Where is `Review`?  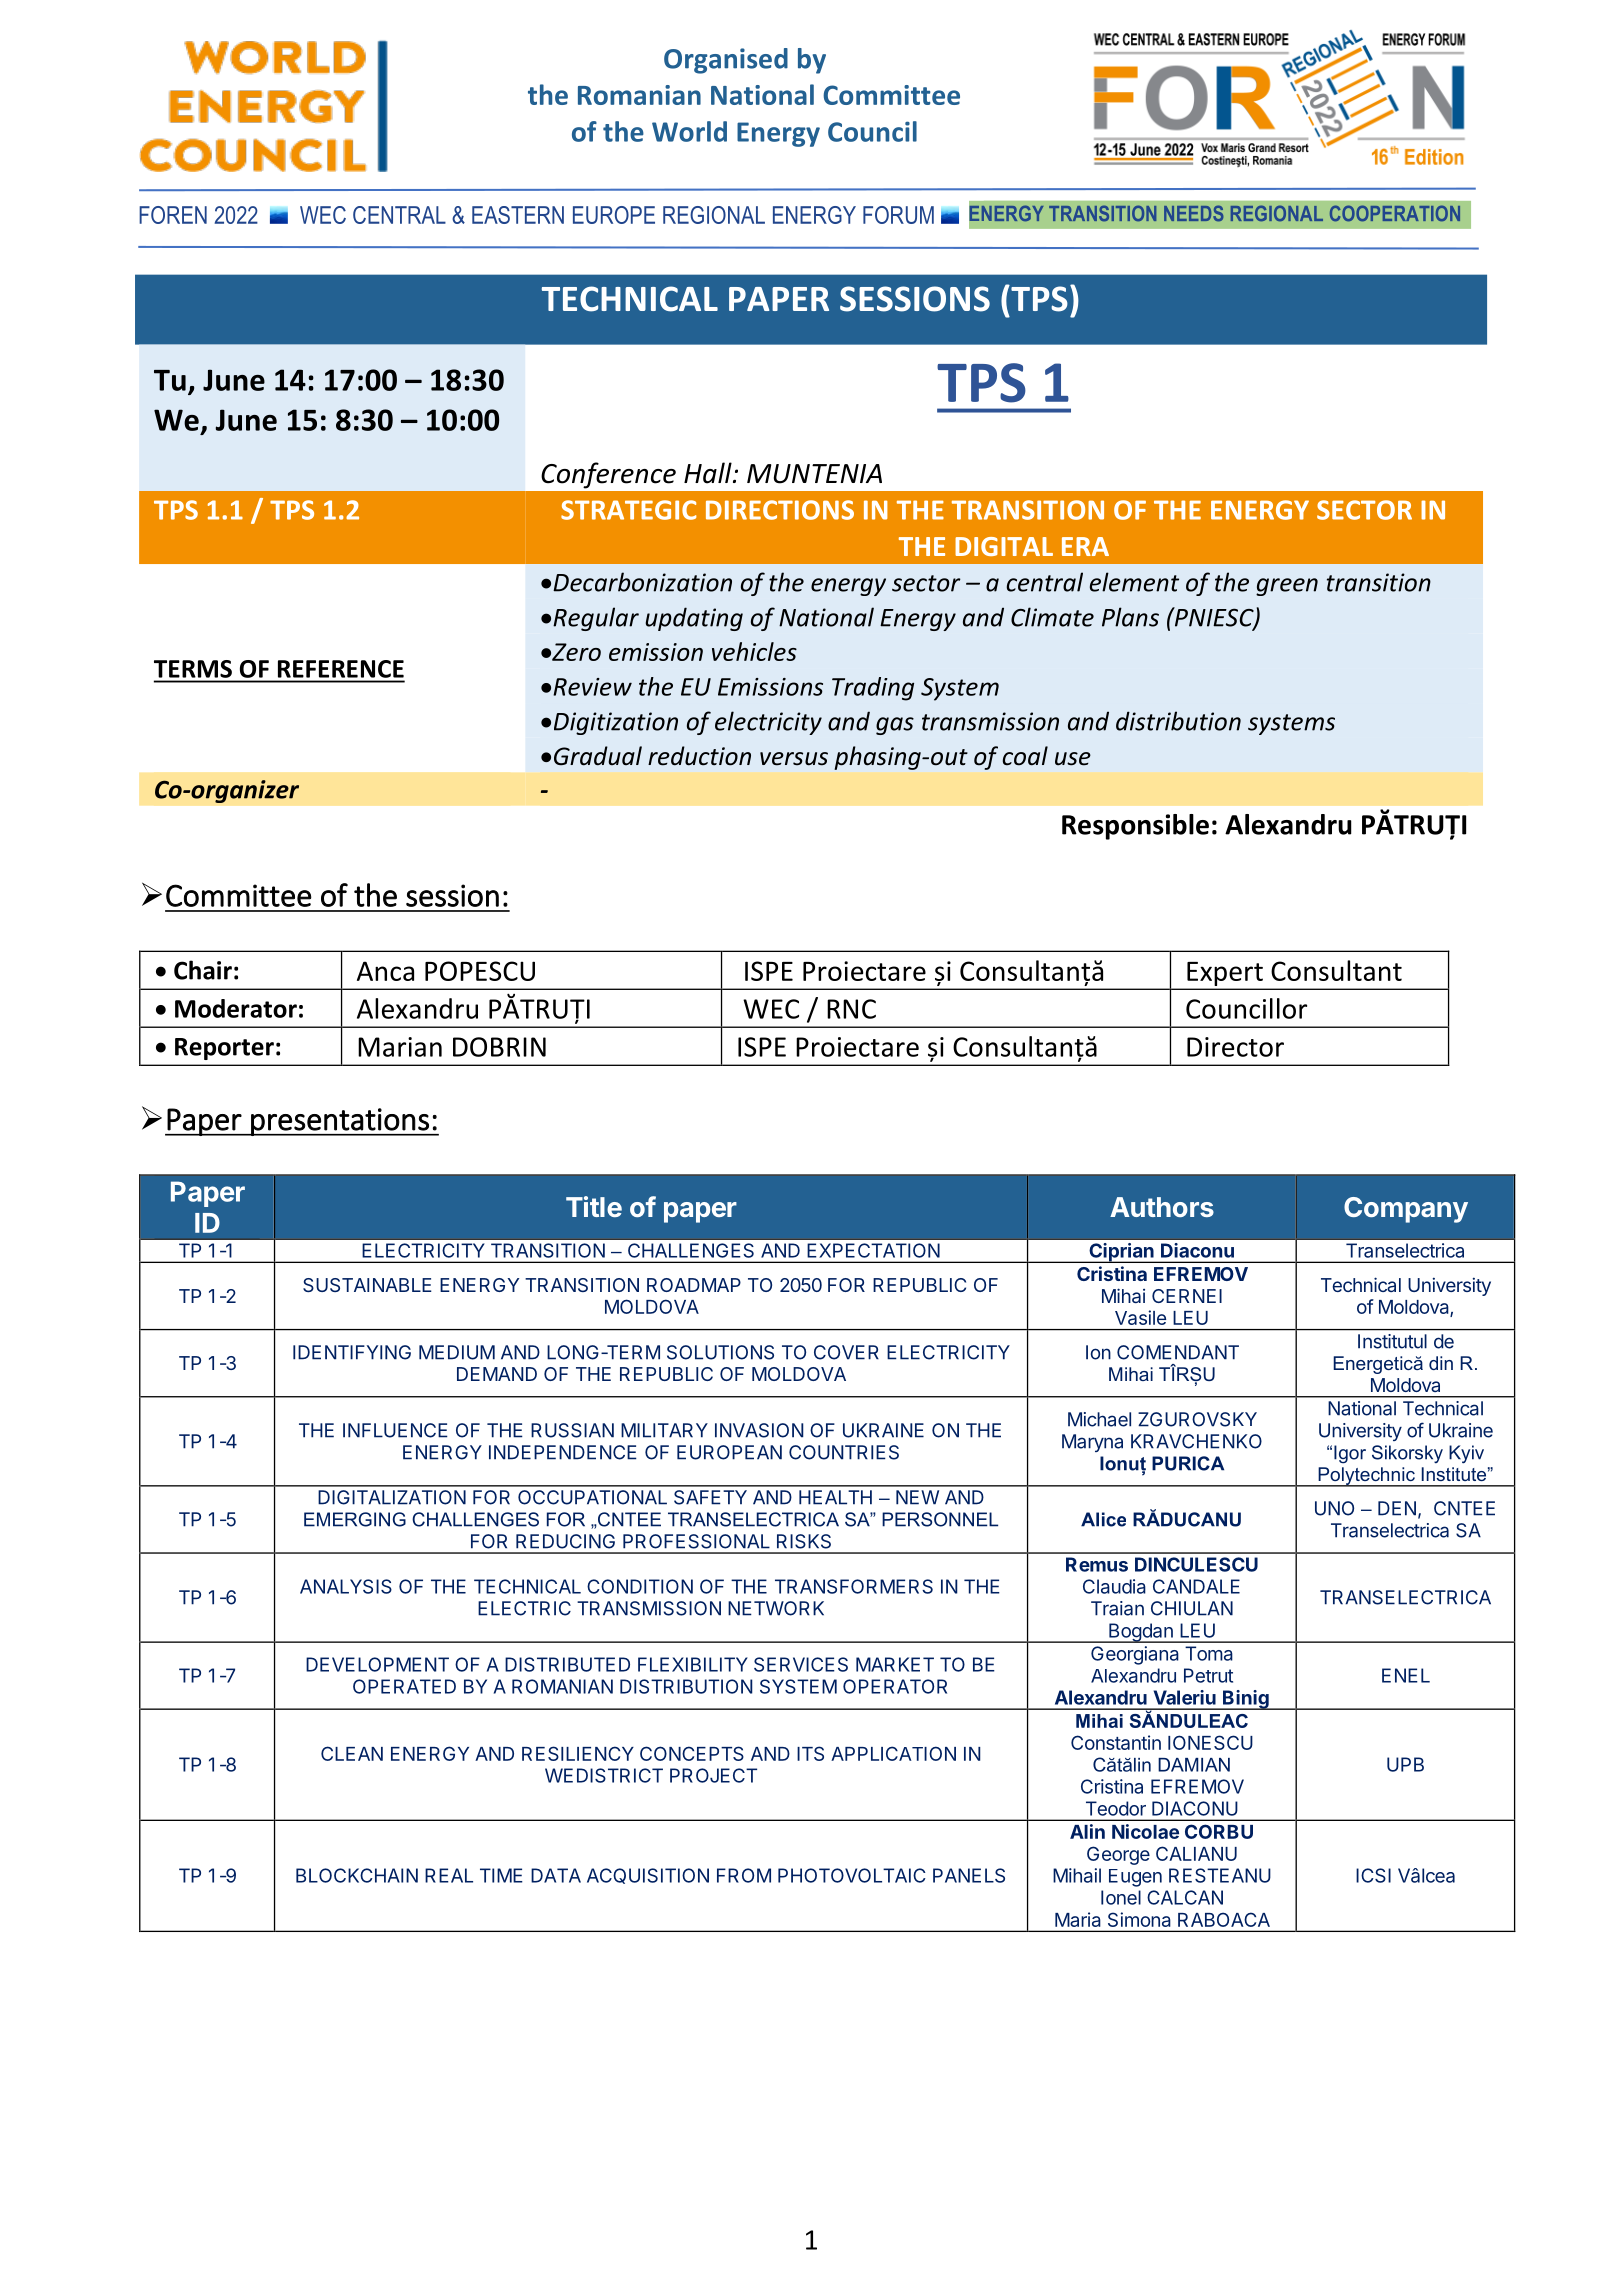 Review is located at coordinates (592, 687).
